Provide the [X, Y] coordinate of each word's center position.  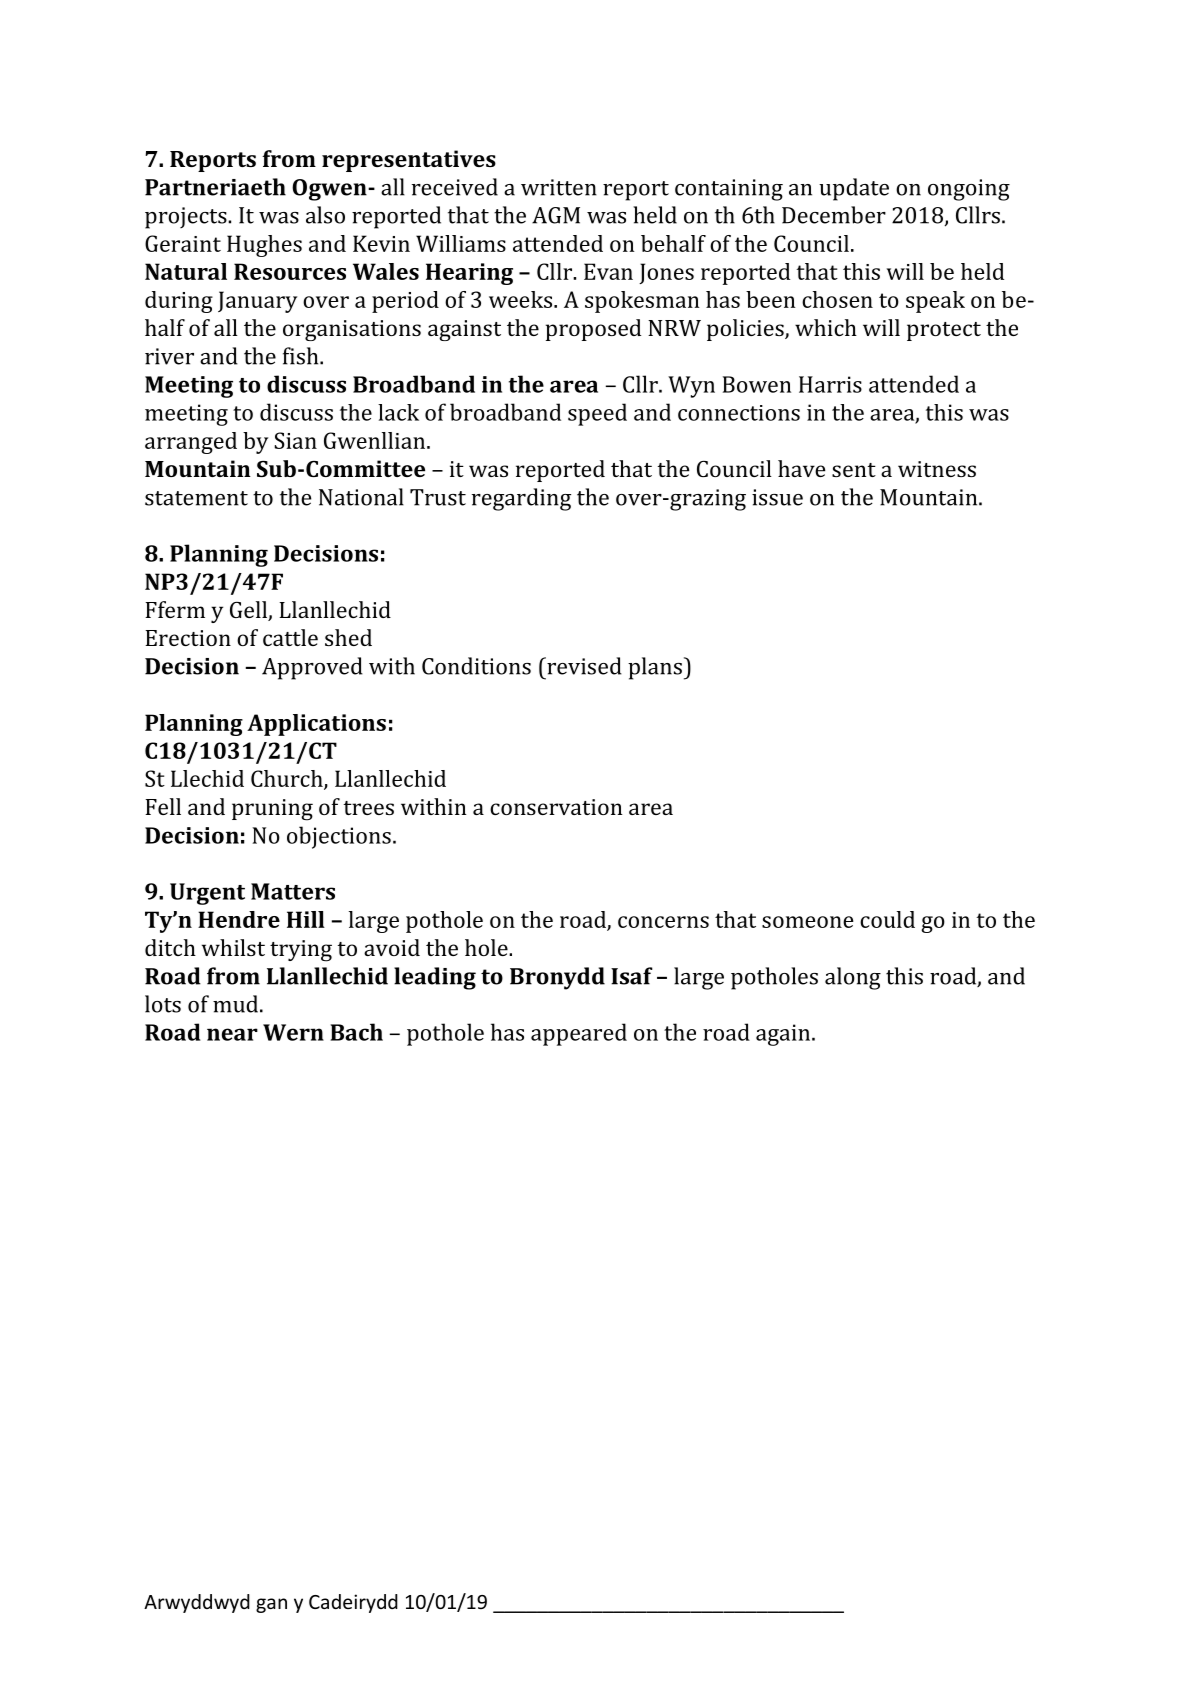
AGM [556, 215]
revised [583, 666]
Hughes [264, 246]
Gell [249, 611]
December [834, 215]
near [232, 1034]
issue [777, 497]
